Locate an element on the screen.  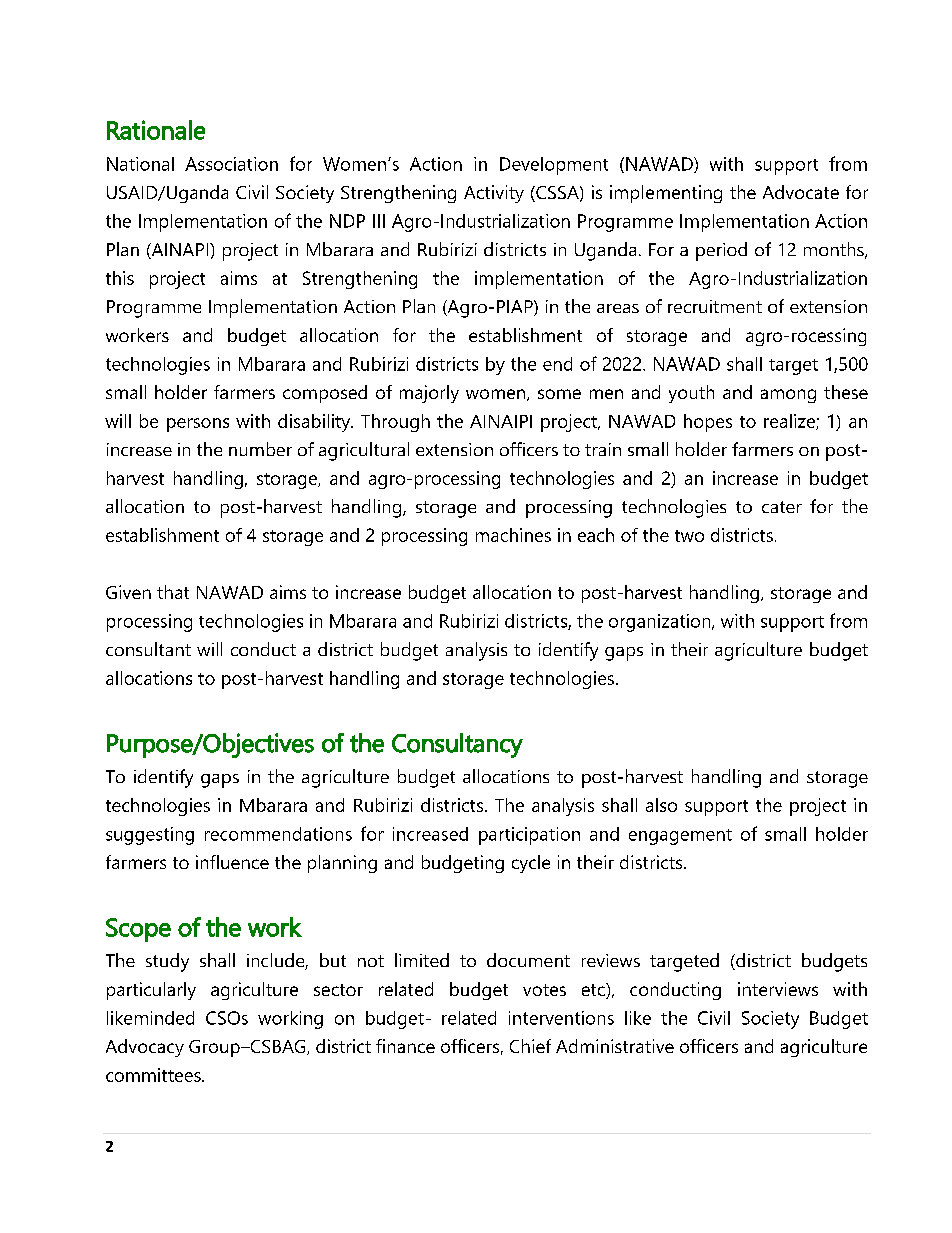
interviews is located at coordinates (778, 989).
